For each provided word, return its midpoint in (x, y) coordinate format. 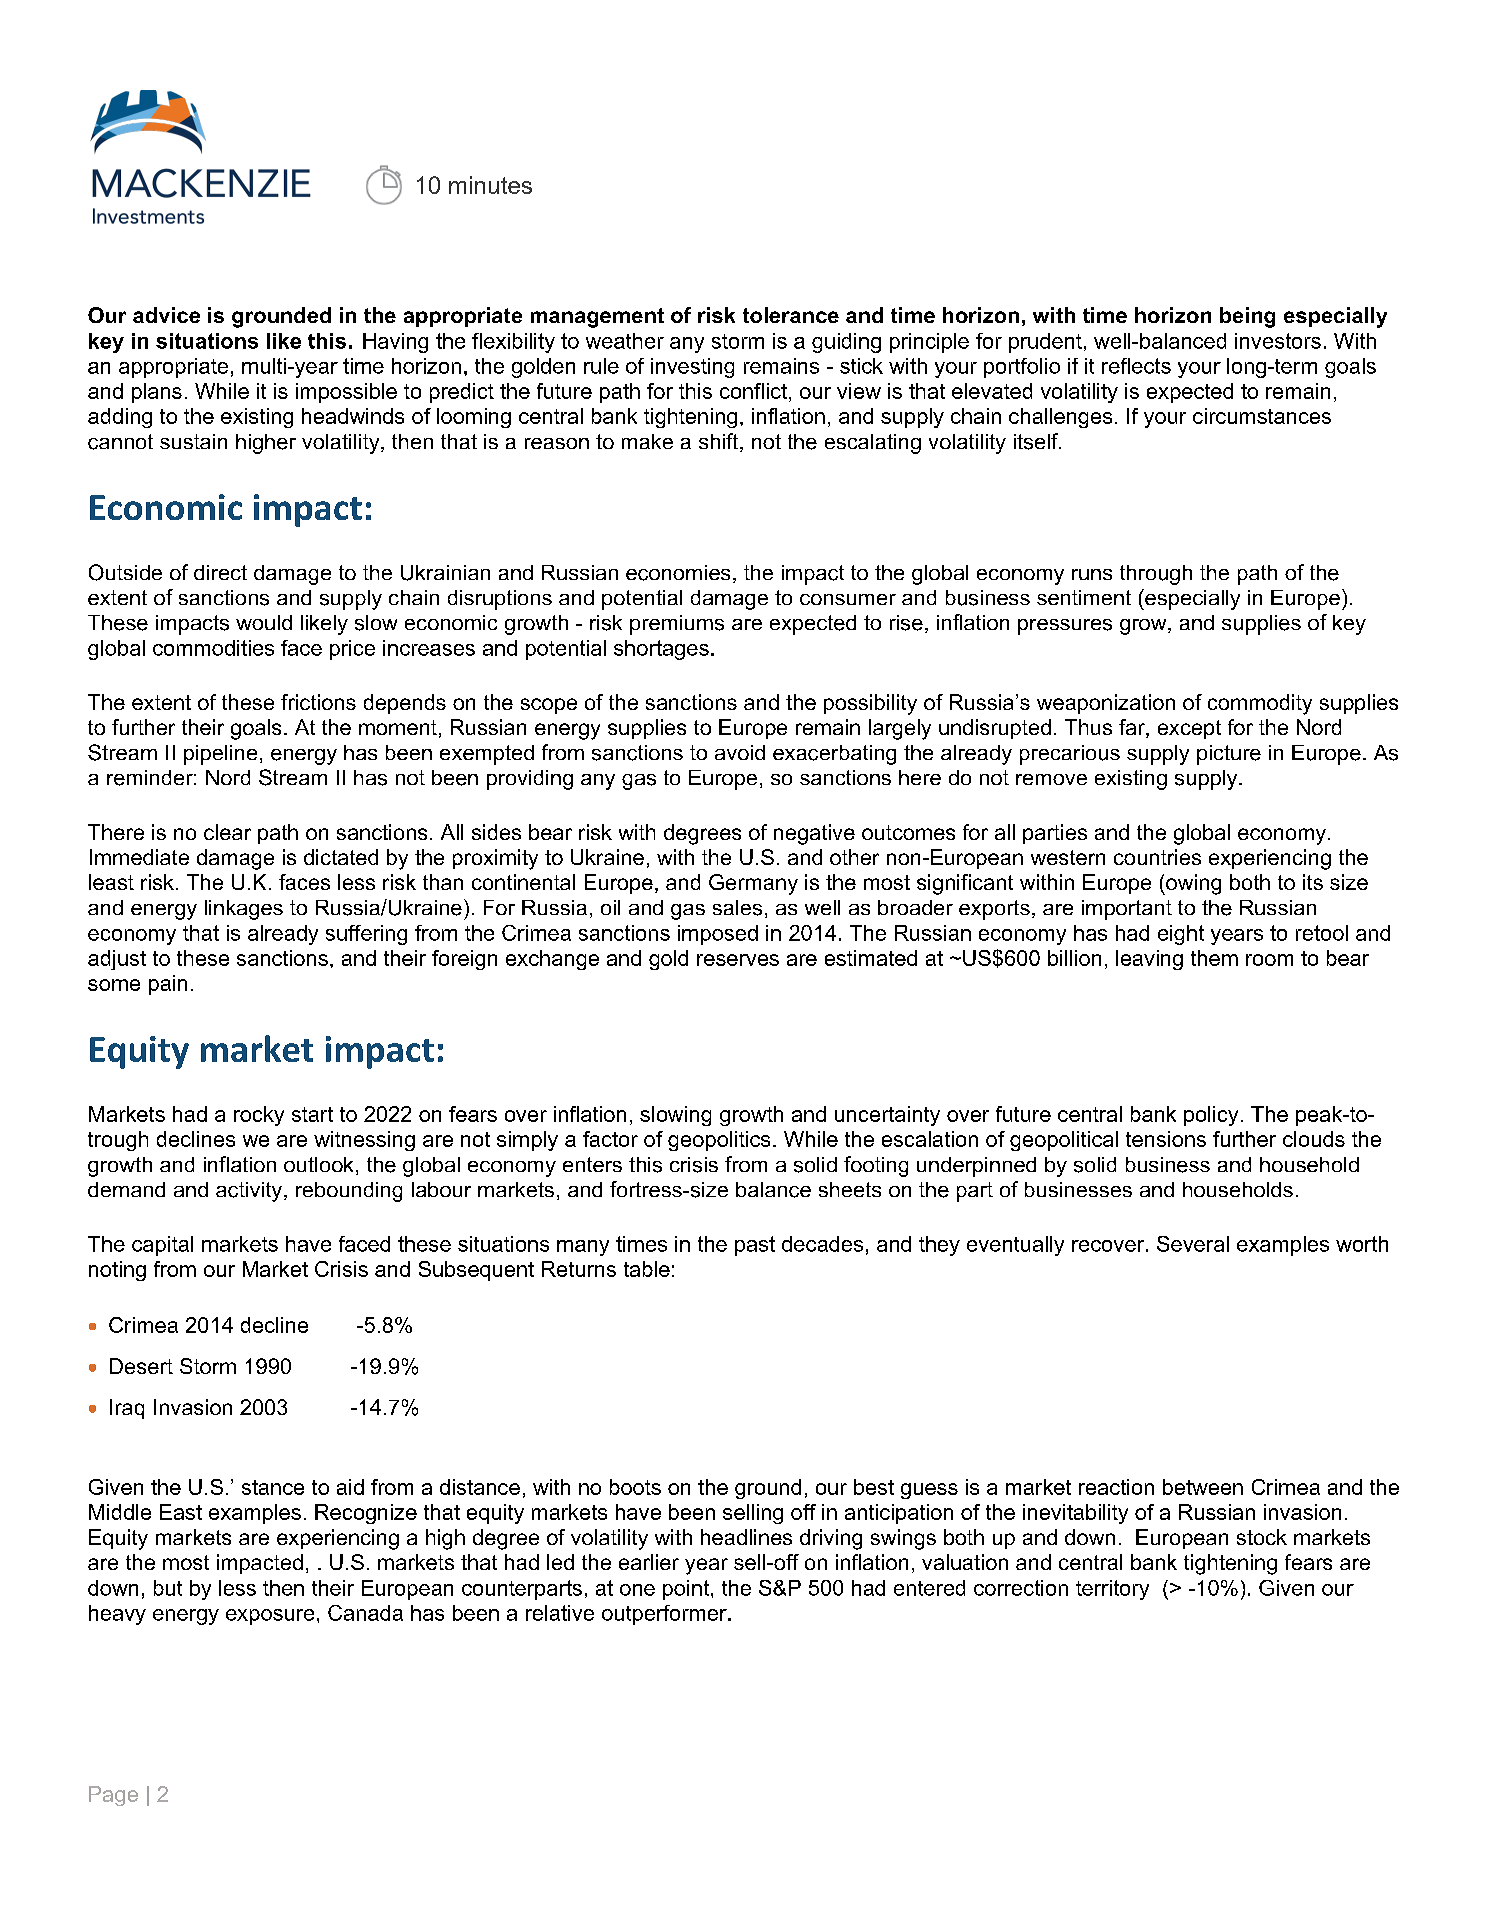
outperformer (665, 1615)
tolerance (791, 315)
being (1247, 317)
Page (113, 1796)
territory (1112, 1590)
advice (166, 315)
